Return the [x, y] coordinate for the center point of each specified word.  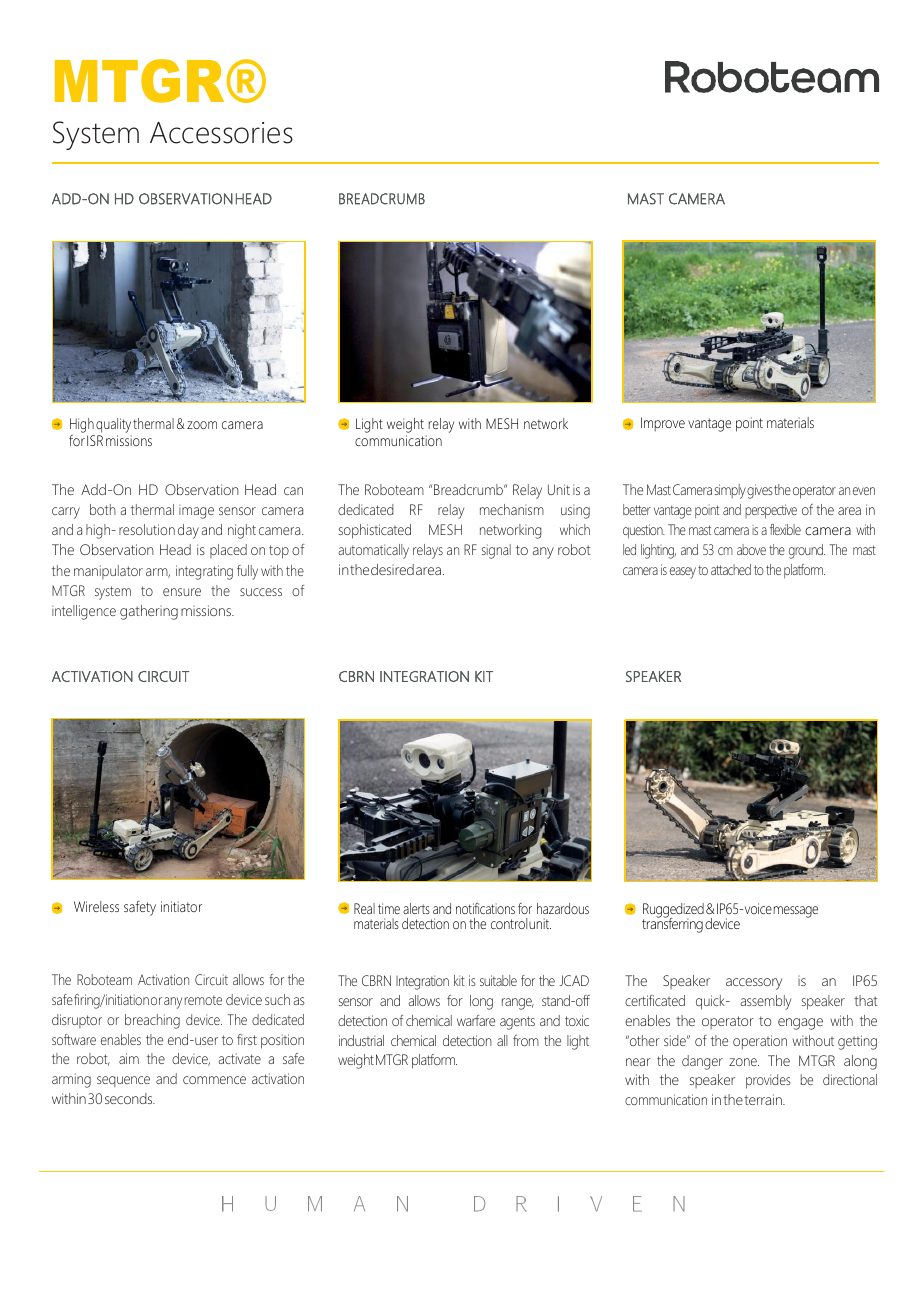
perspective [771, 511]
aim [129, 1058]
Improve [663, 424]
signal [496, 551]
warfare [476, 1020]
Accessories [221, 133]
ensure [182, 592]
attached [731, 569]
